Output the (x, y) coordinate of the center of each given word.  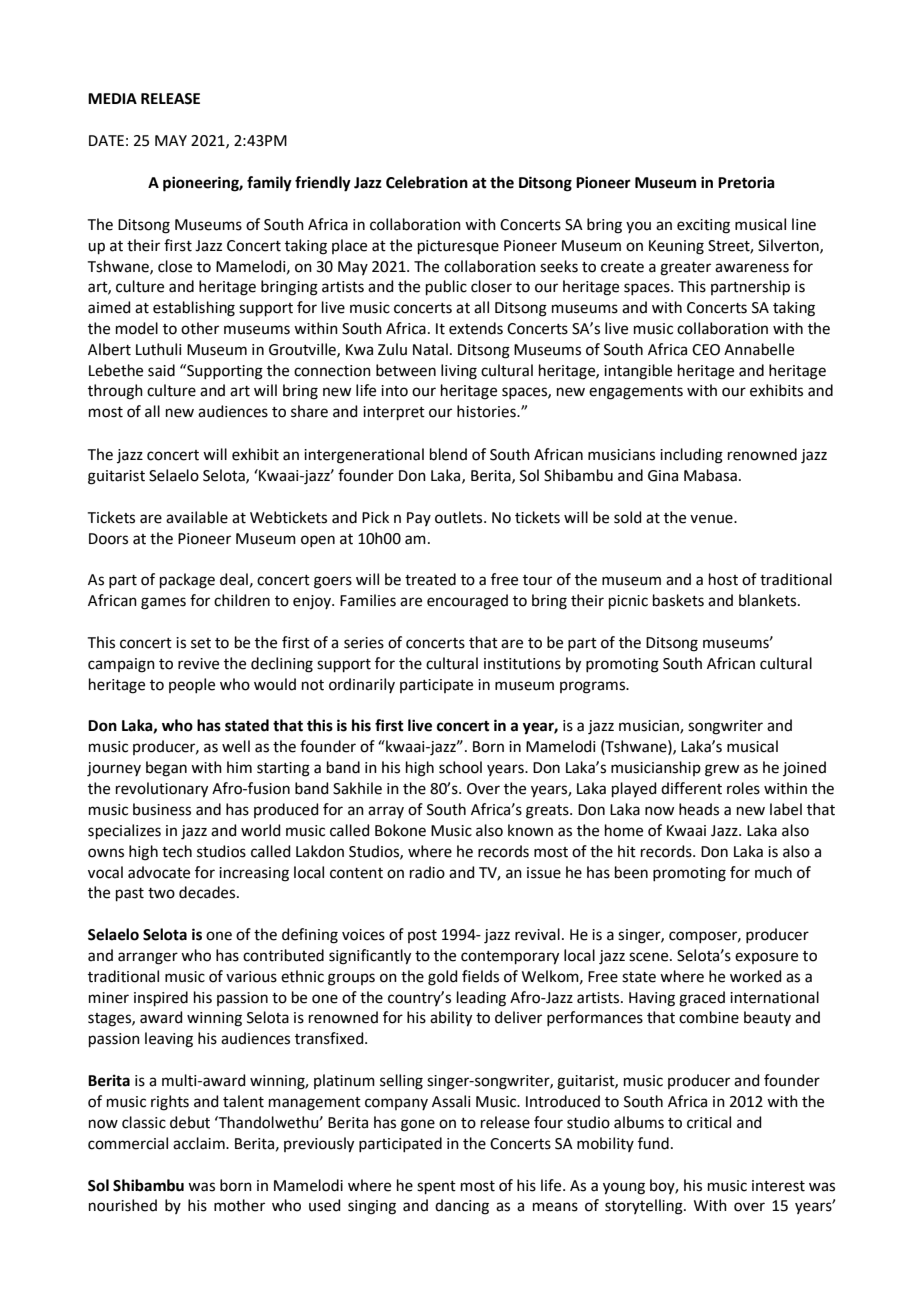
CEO (706, 350)
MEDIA (112, 98)
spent (436, 1187)
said (161, 370)
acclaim (200, 1143)
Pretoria (746, 182)
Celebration (427, 182)
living (459, 372)
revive (198, 664)
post (422, 936)
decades (208, 892)
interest (778, 1186)
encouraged (467, 602)
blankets (769, 600)
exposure (766, 958)
